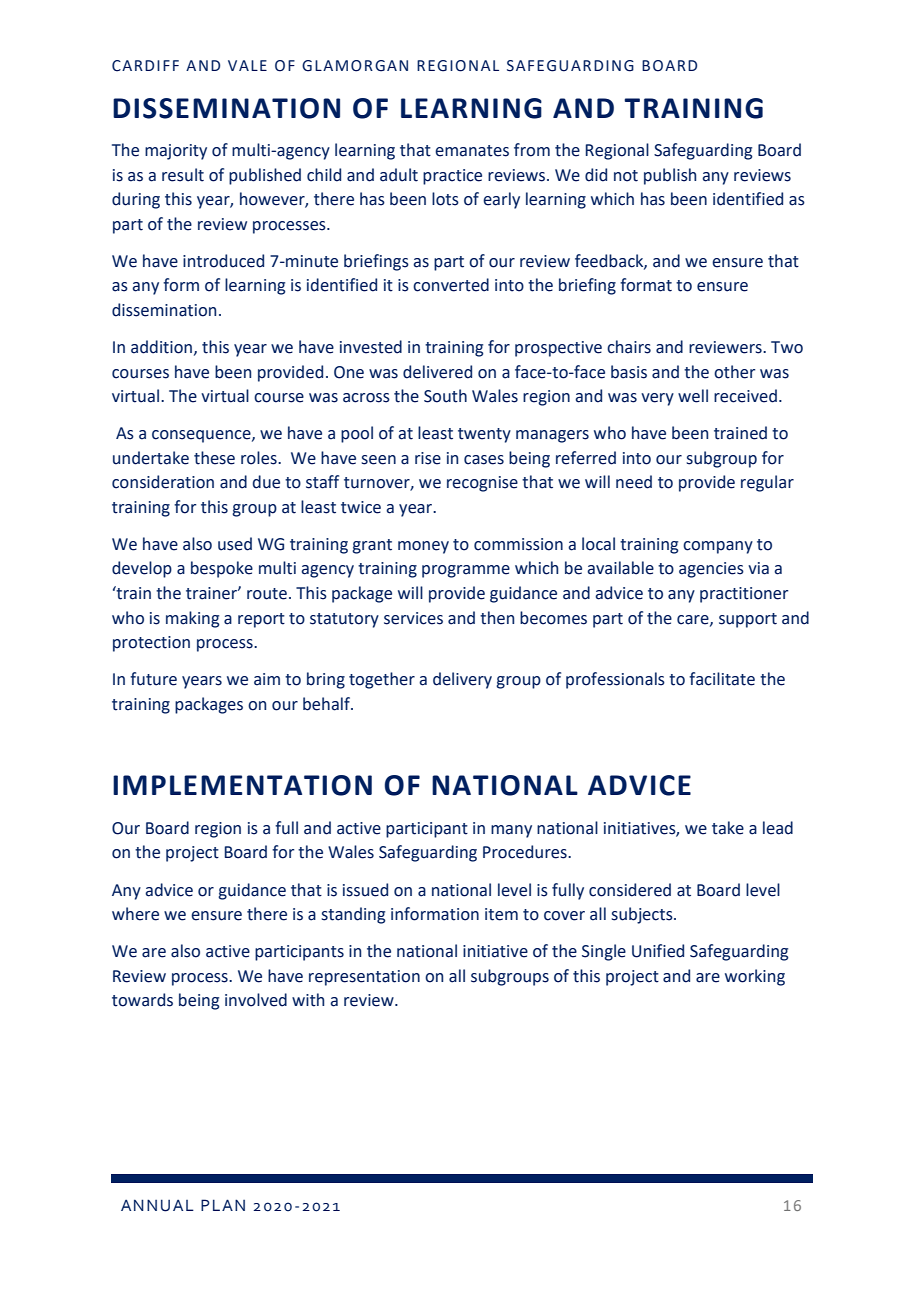 The height and width of the document is (1308, 924). I want to click on these, so click(214, 458).
